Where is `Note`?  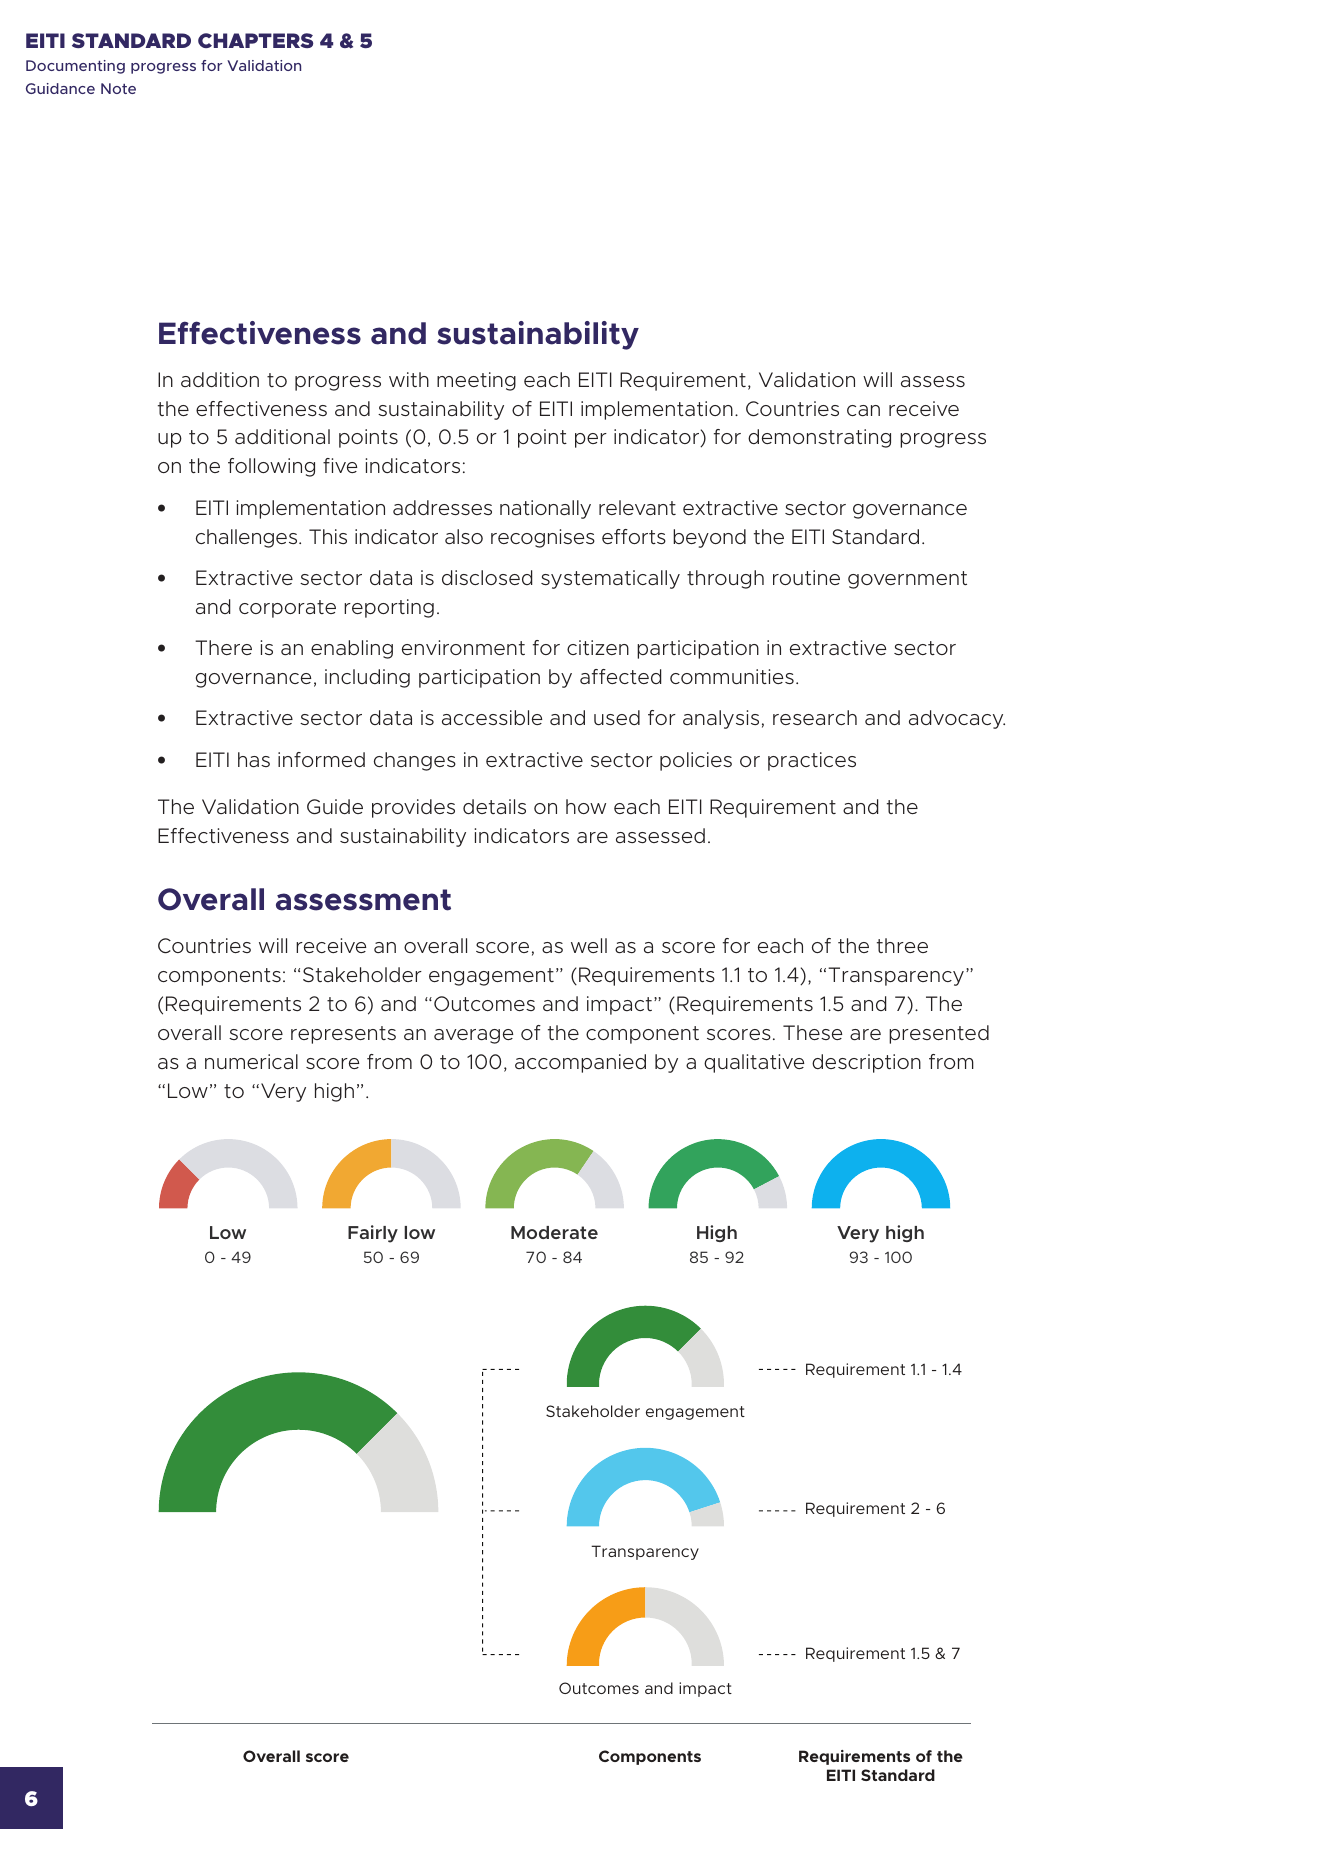
Note is located at coordinates (118, 88).
